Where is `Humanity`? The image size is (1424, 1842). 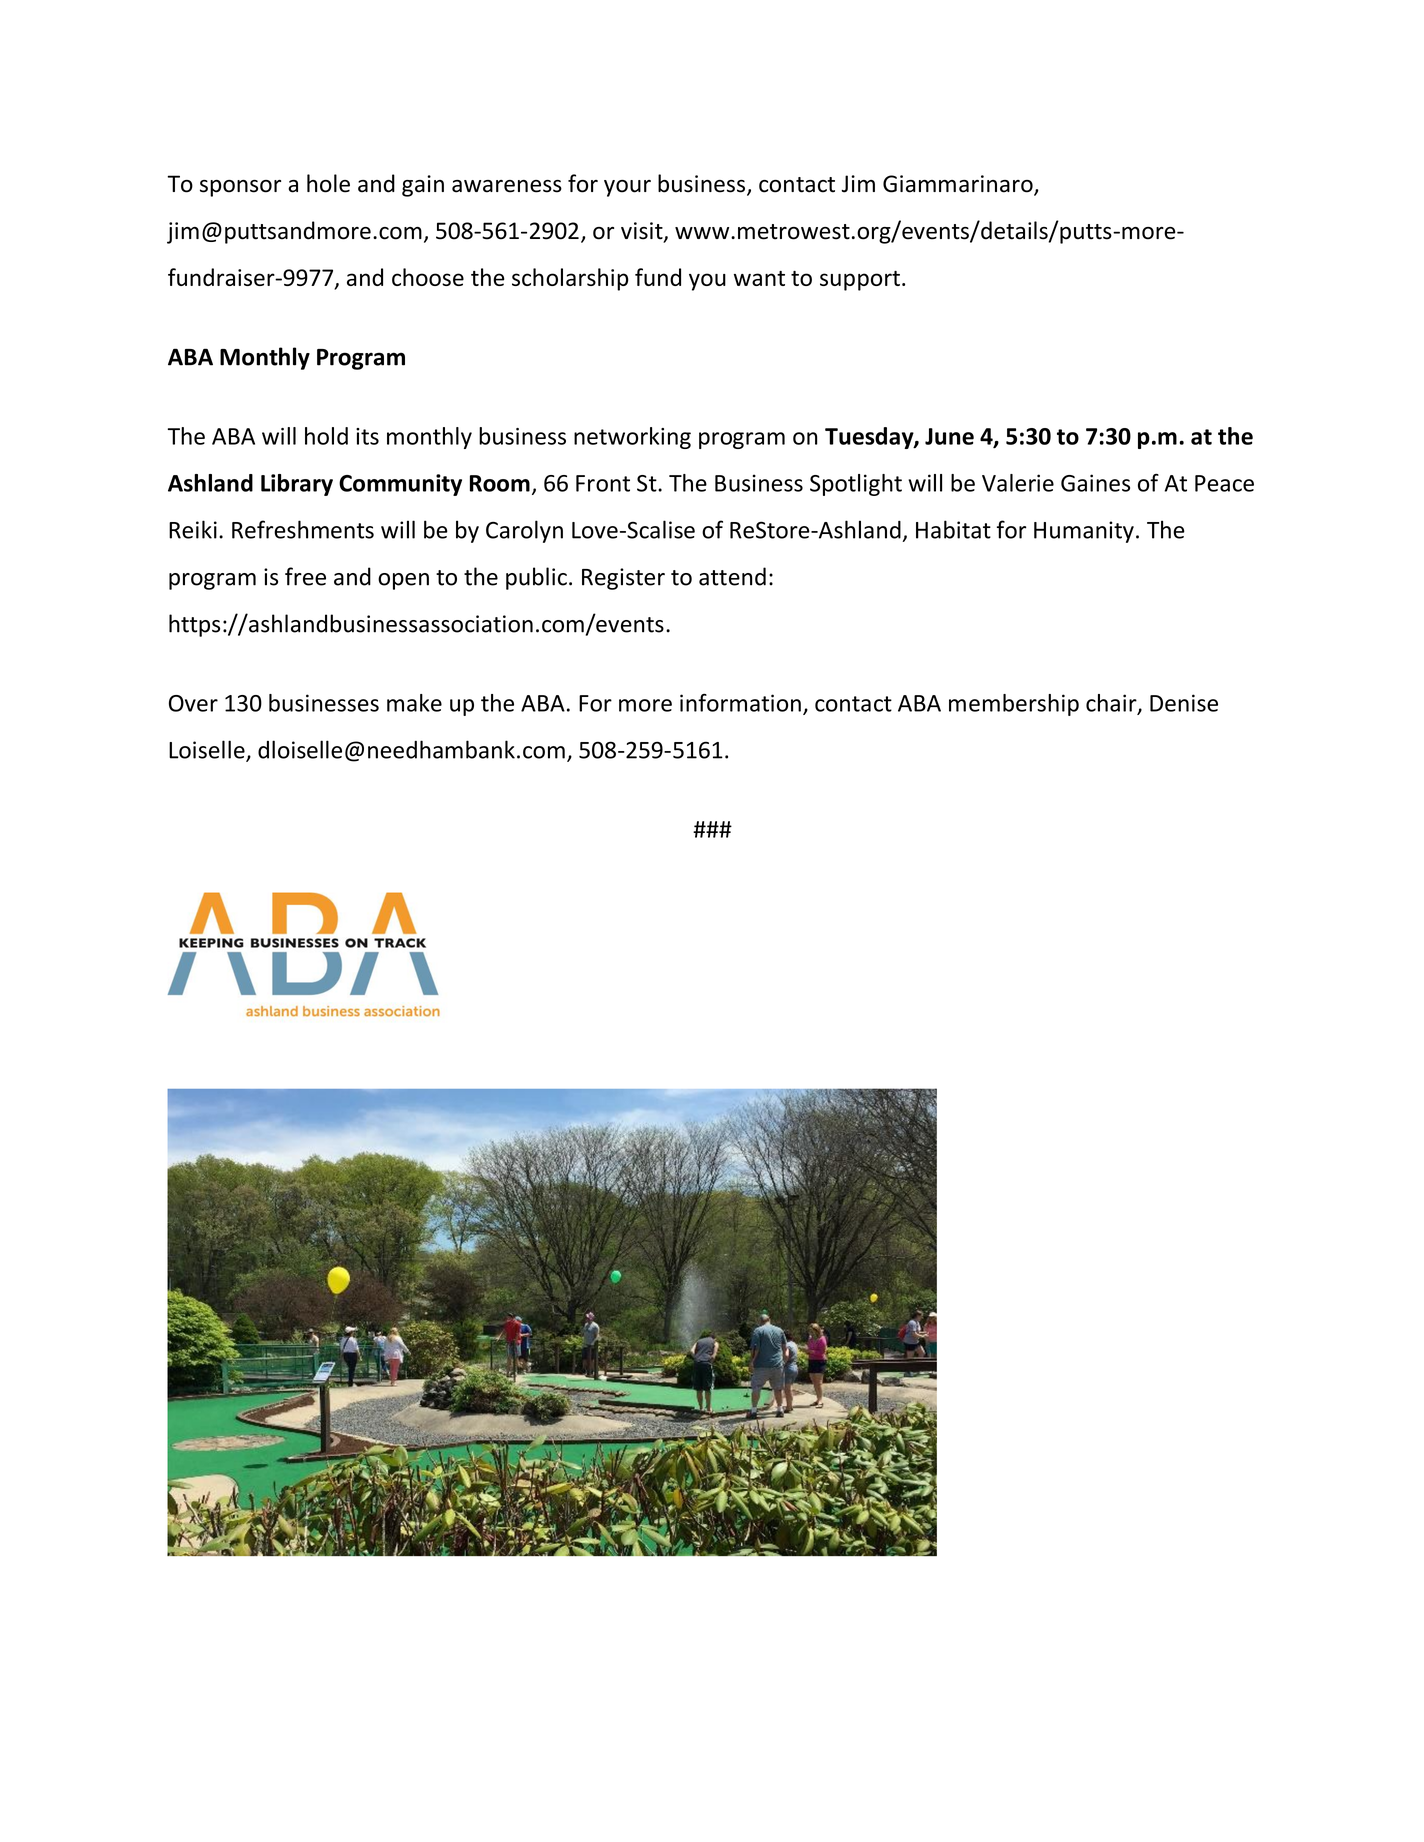 Humanity is located at coordinates (1084, 532).
